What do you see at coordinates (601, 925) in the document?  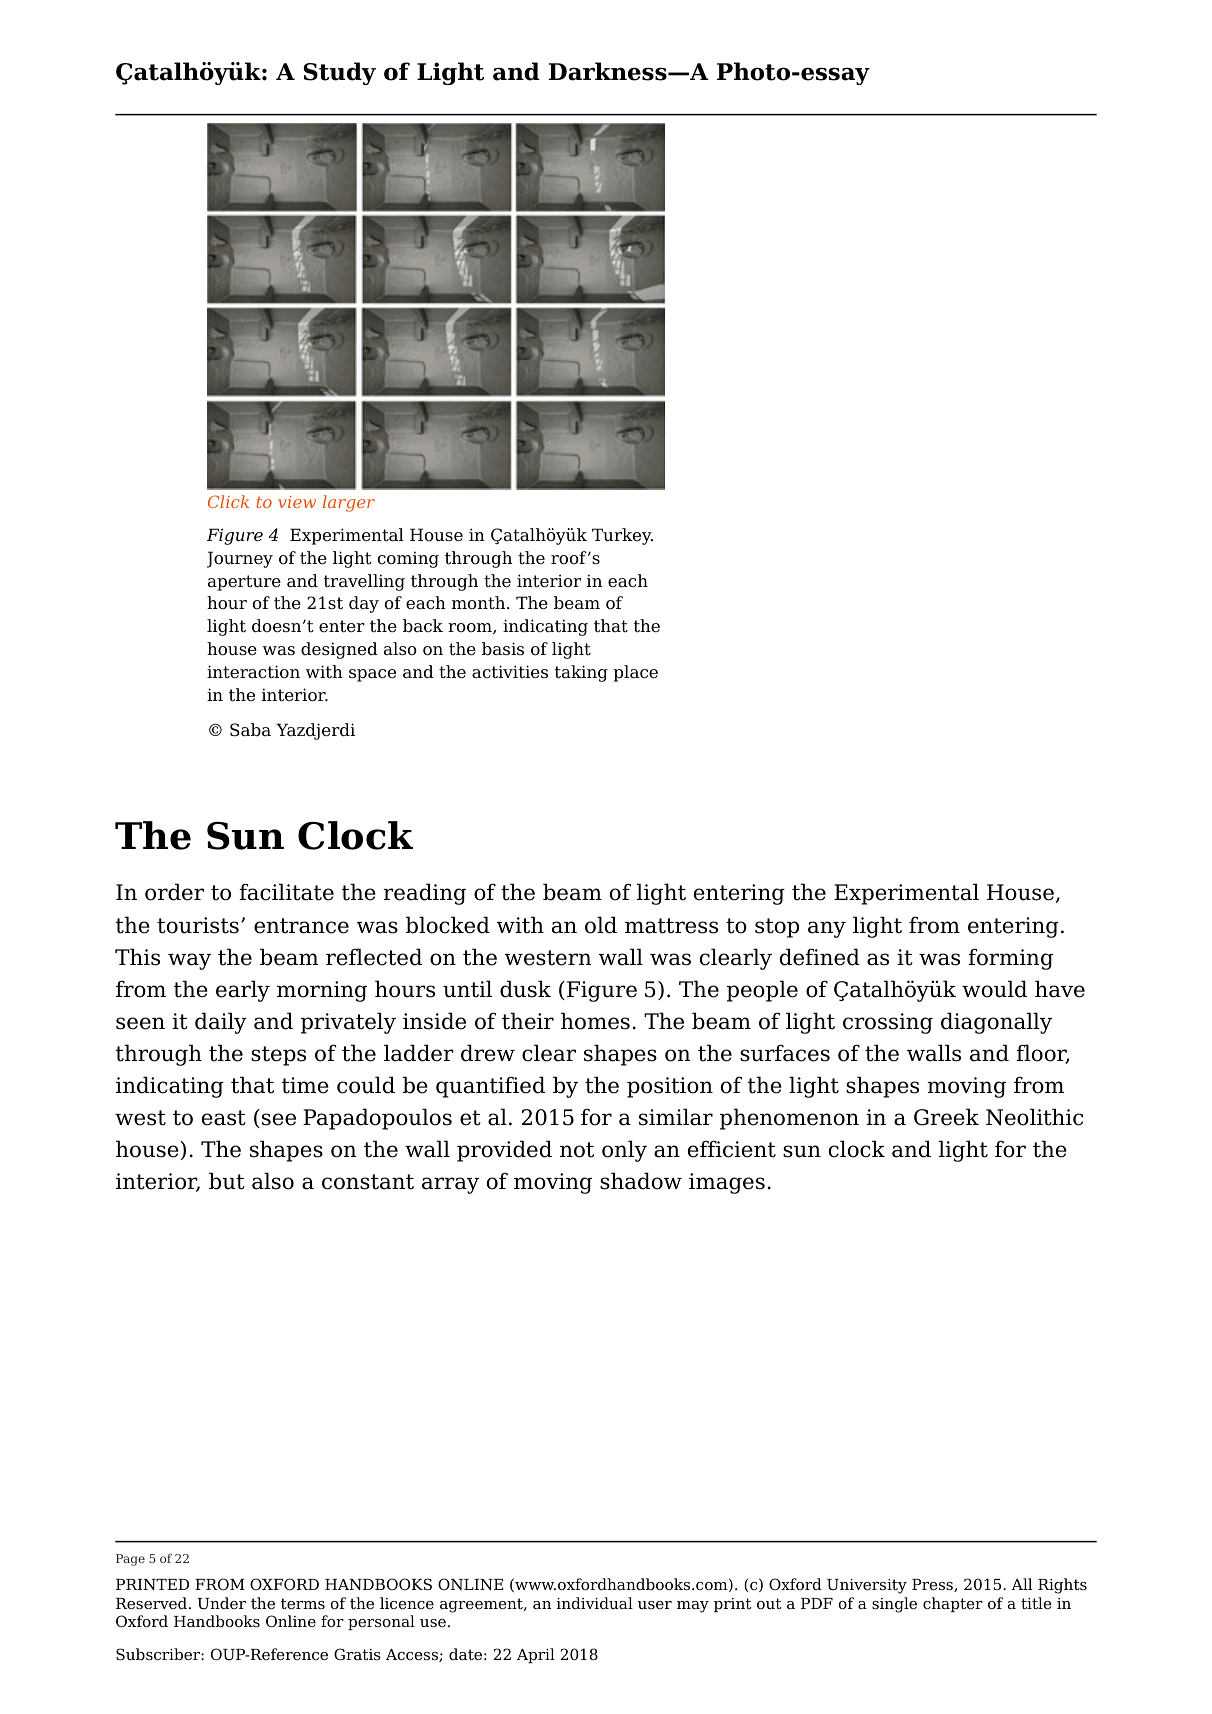 I see `old` at bounding box center [601, 925].
